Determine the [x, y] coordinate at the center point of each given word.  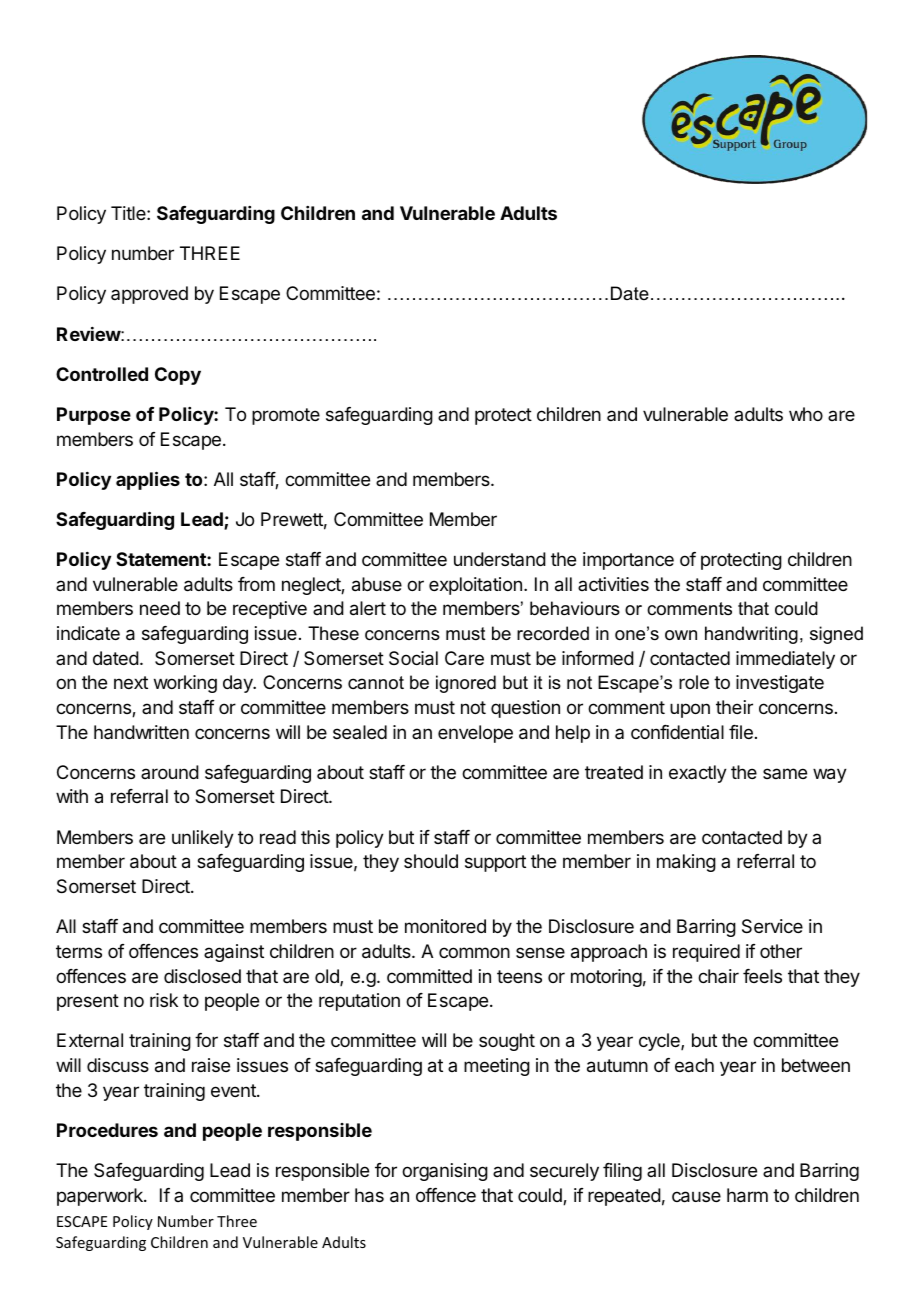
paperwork [101, 1197]
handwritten [141, 732]
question [525, 709]
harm [747, 1195]
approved [149, 295]
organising [445, 1172]
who [806, 414]
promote [286, 416]
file [741, 732]
